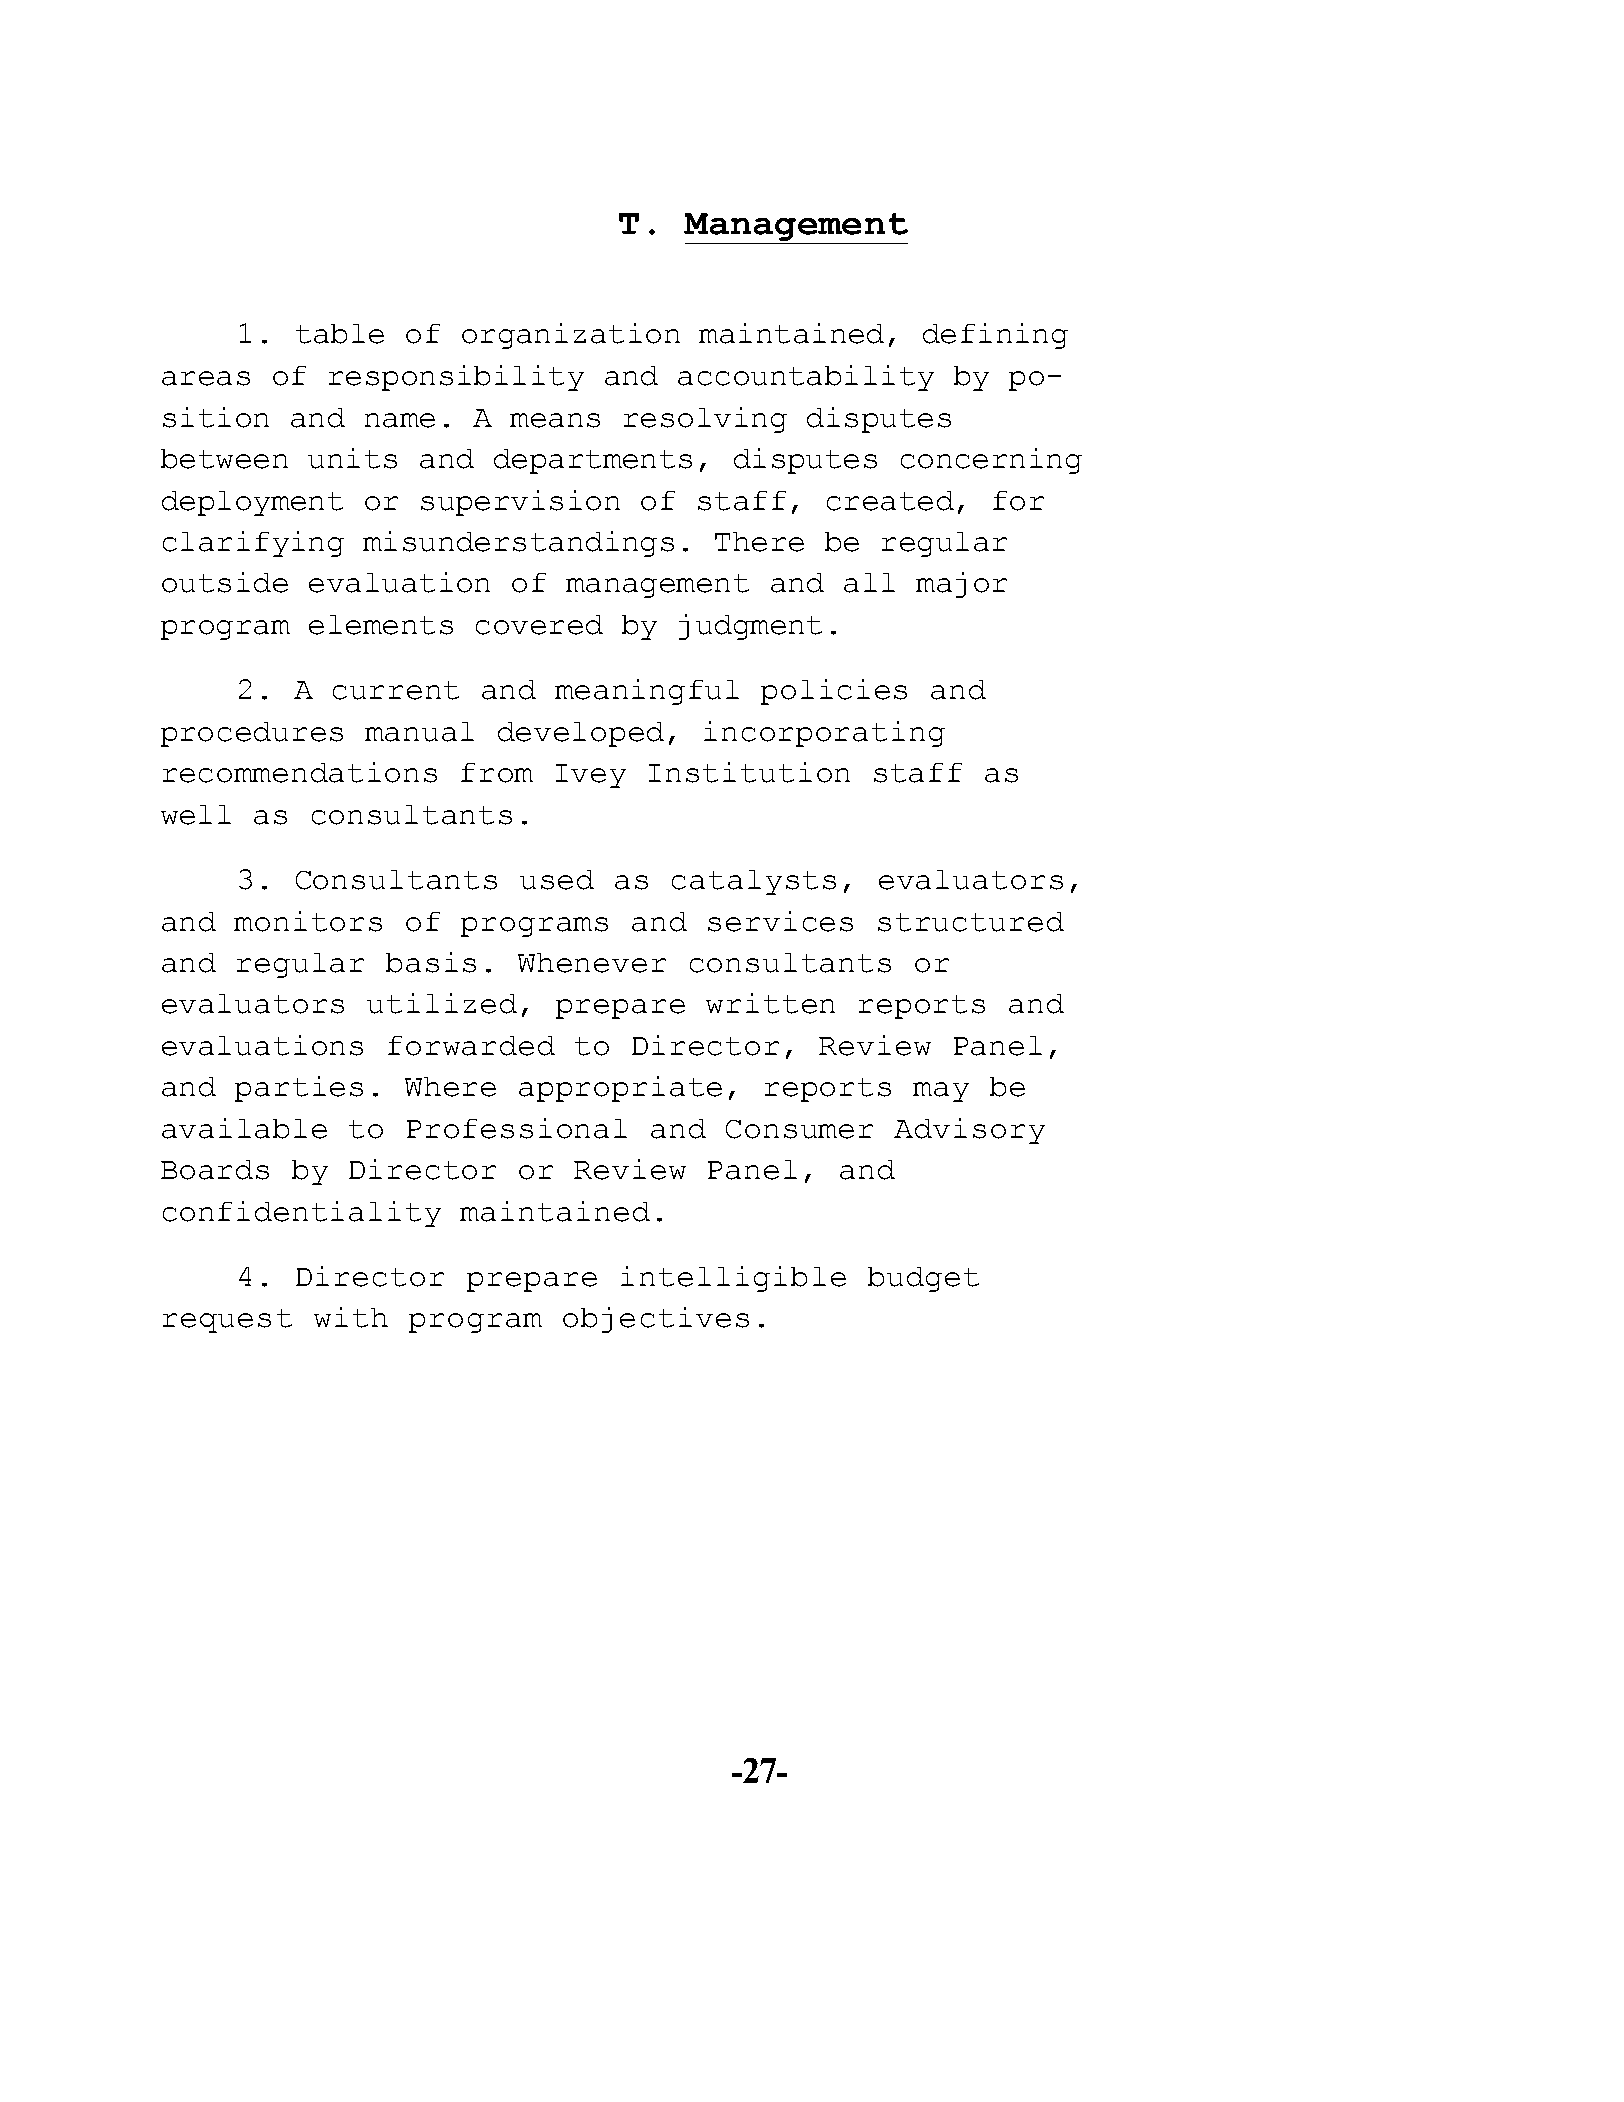 The height and width of the document is (2102, 1624). What do you see at coordinates (591, 776) in the document?
I see `Ivey` at bounding box center [591, 776].
